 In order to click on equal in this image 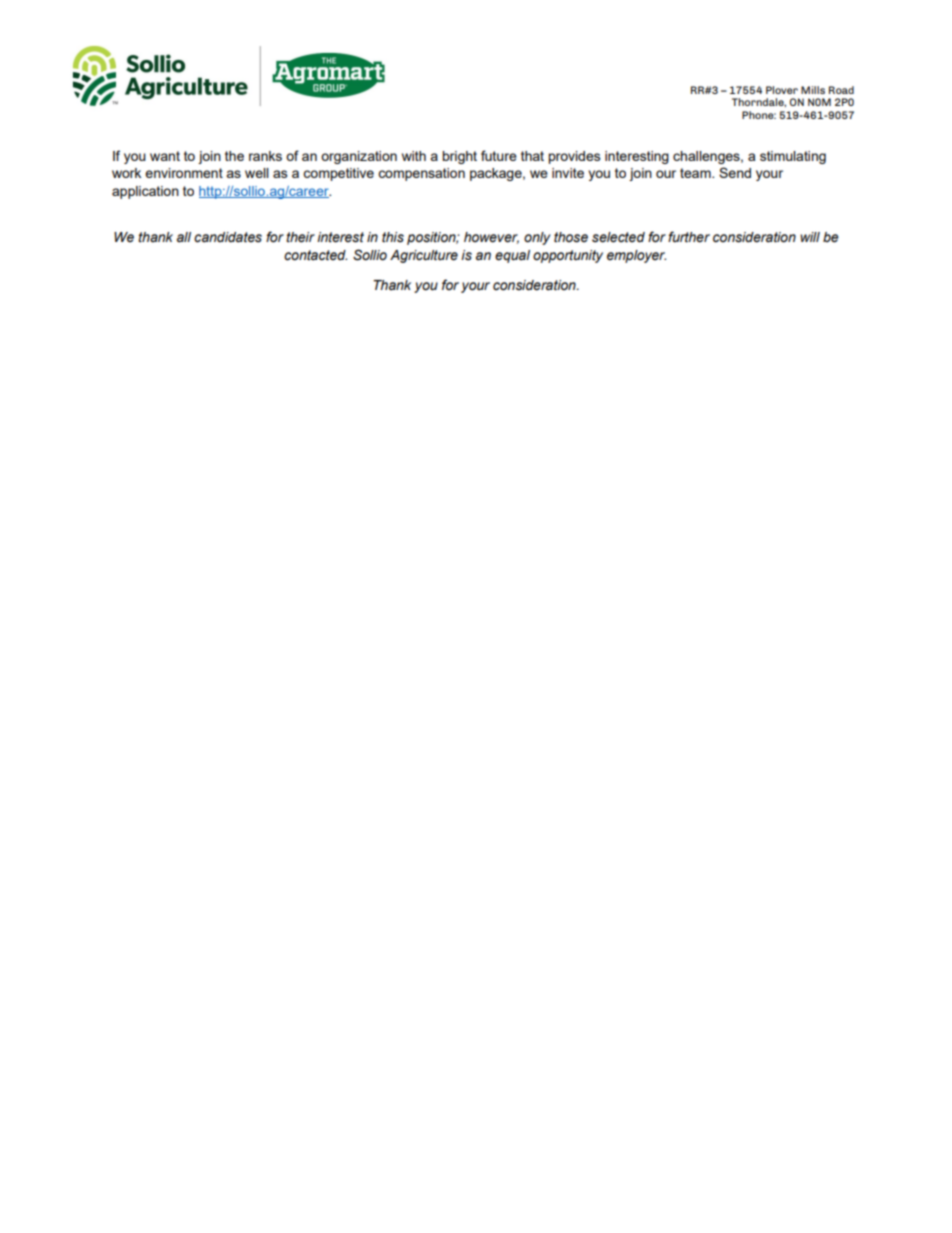, I will do `click(512, 256)`.
